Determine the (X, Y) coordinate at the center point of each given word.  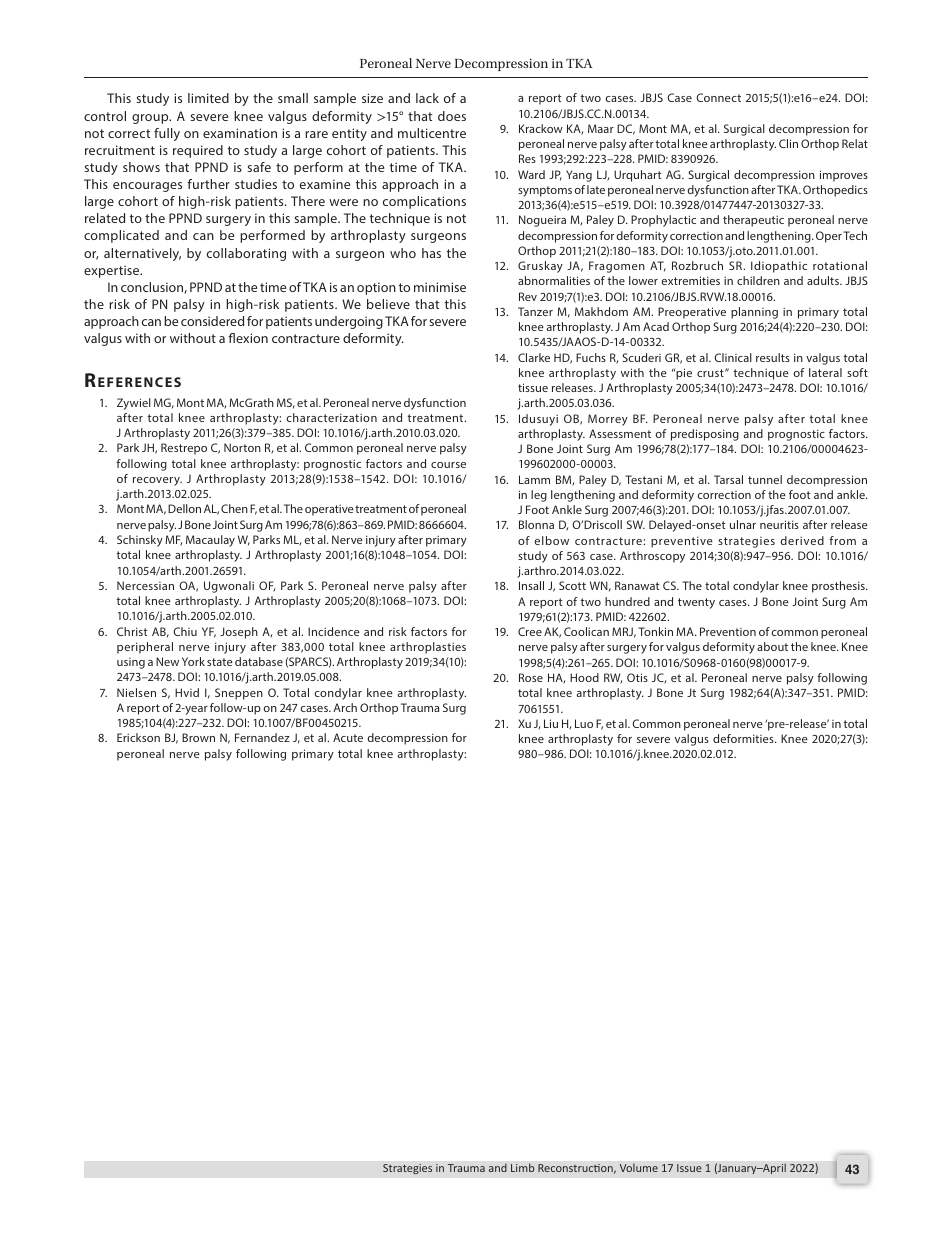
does (452, 116)
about (772, 646)
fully (167, 134)
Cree (530, 631)
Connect (718, 97)
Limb (522, 1167)
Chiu (185, 631)
